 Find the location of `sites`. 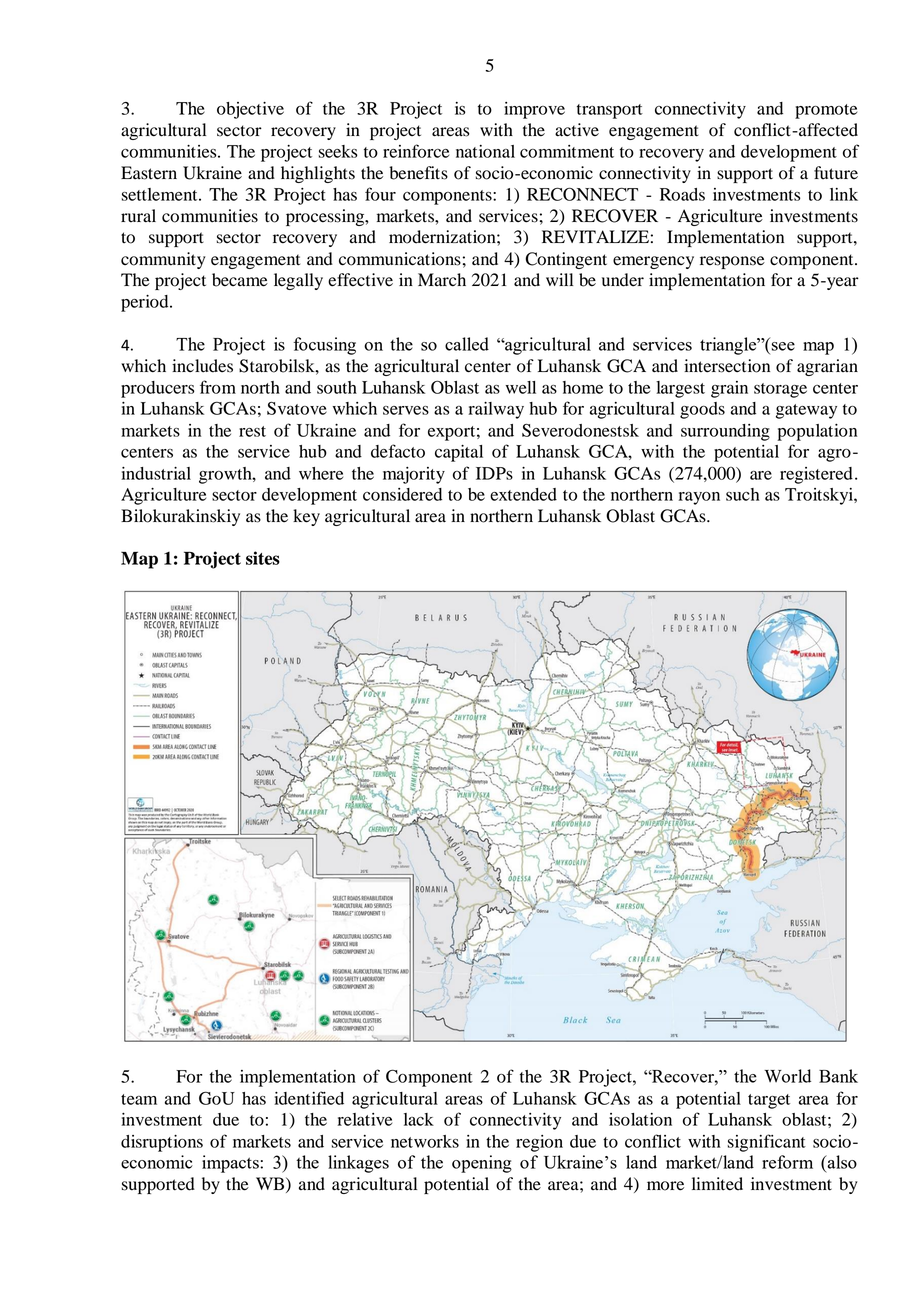

sites is located at coordinates (263, 558).
